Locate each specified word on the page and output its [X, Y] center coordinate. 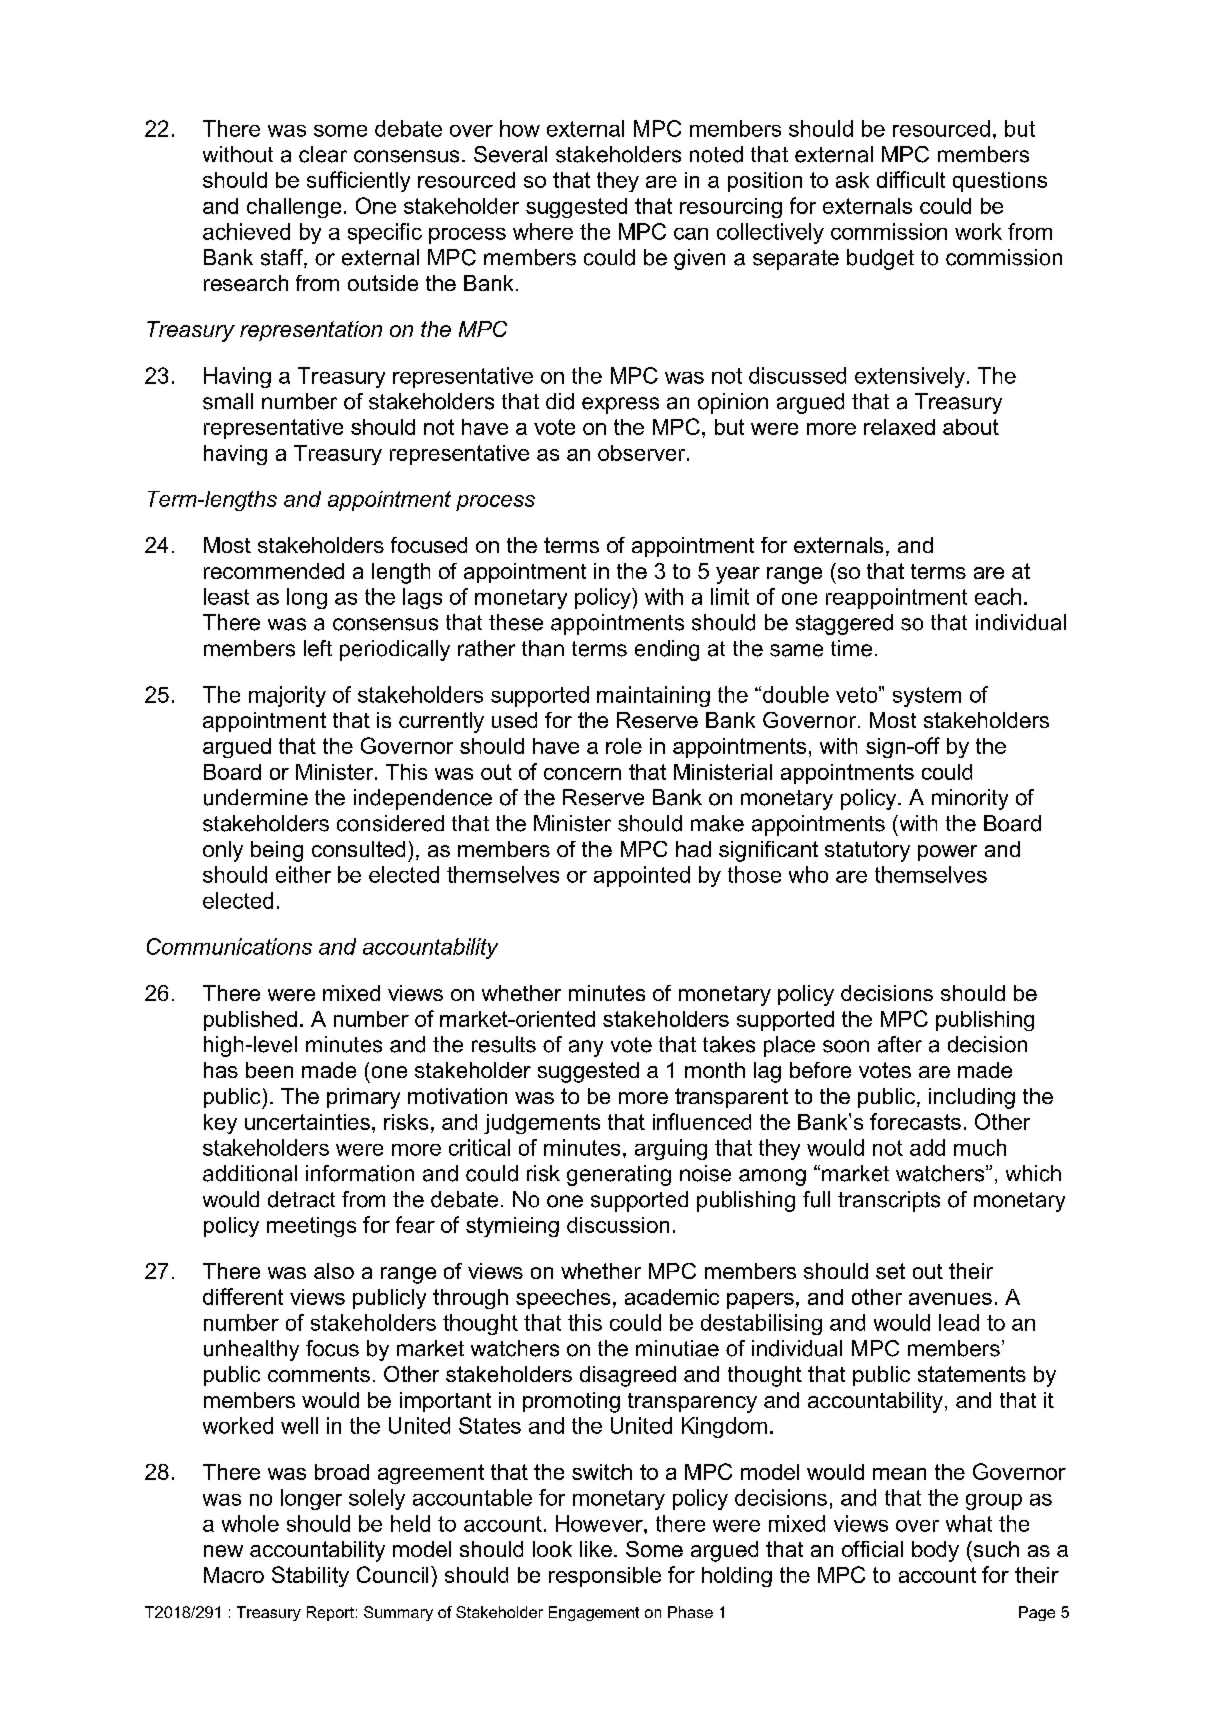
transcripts [889, 1201]
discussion [618, 1225]
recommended [274, 571]
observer [641, 453]
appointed [642, 876]
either [303, 874]
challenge [294, 208]
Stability [310, 1576]
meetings [311, 1227]
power [947, 853]
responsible [605, 1577]
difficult [911, 179]
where [543, 231]
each [998, 596]
